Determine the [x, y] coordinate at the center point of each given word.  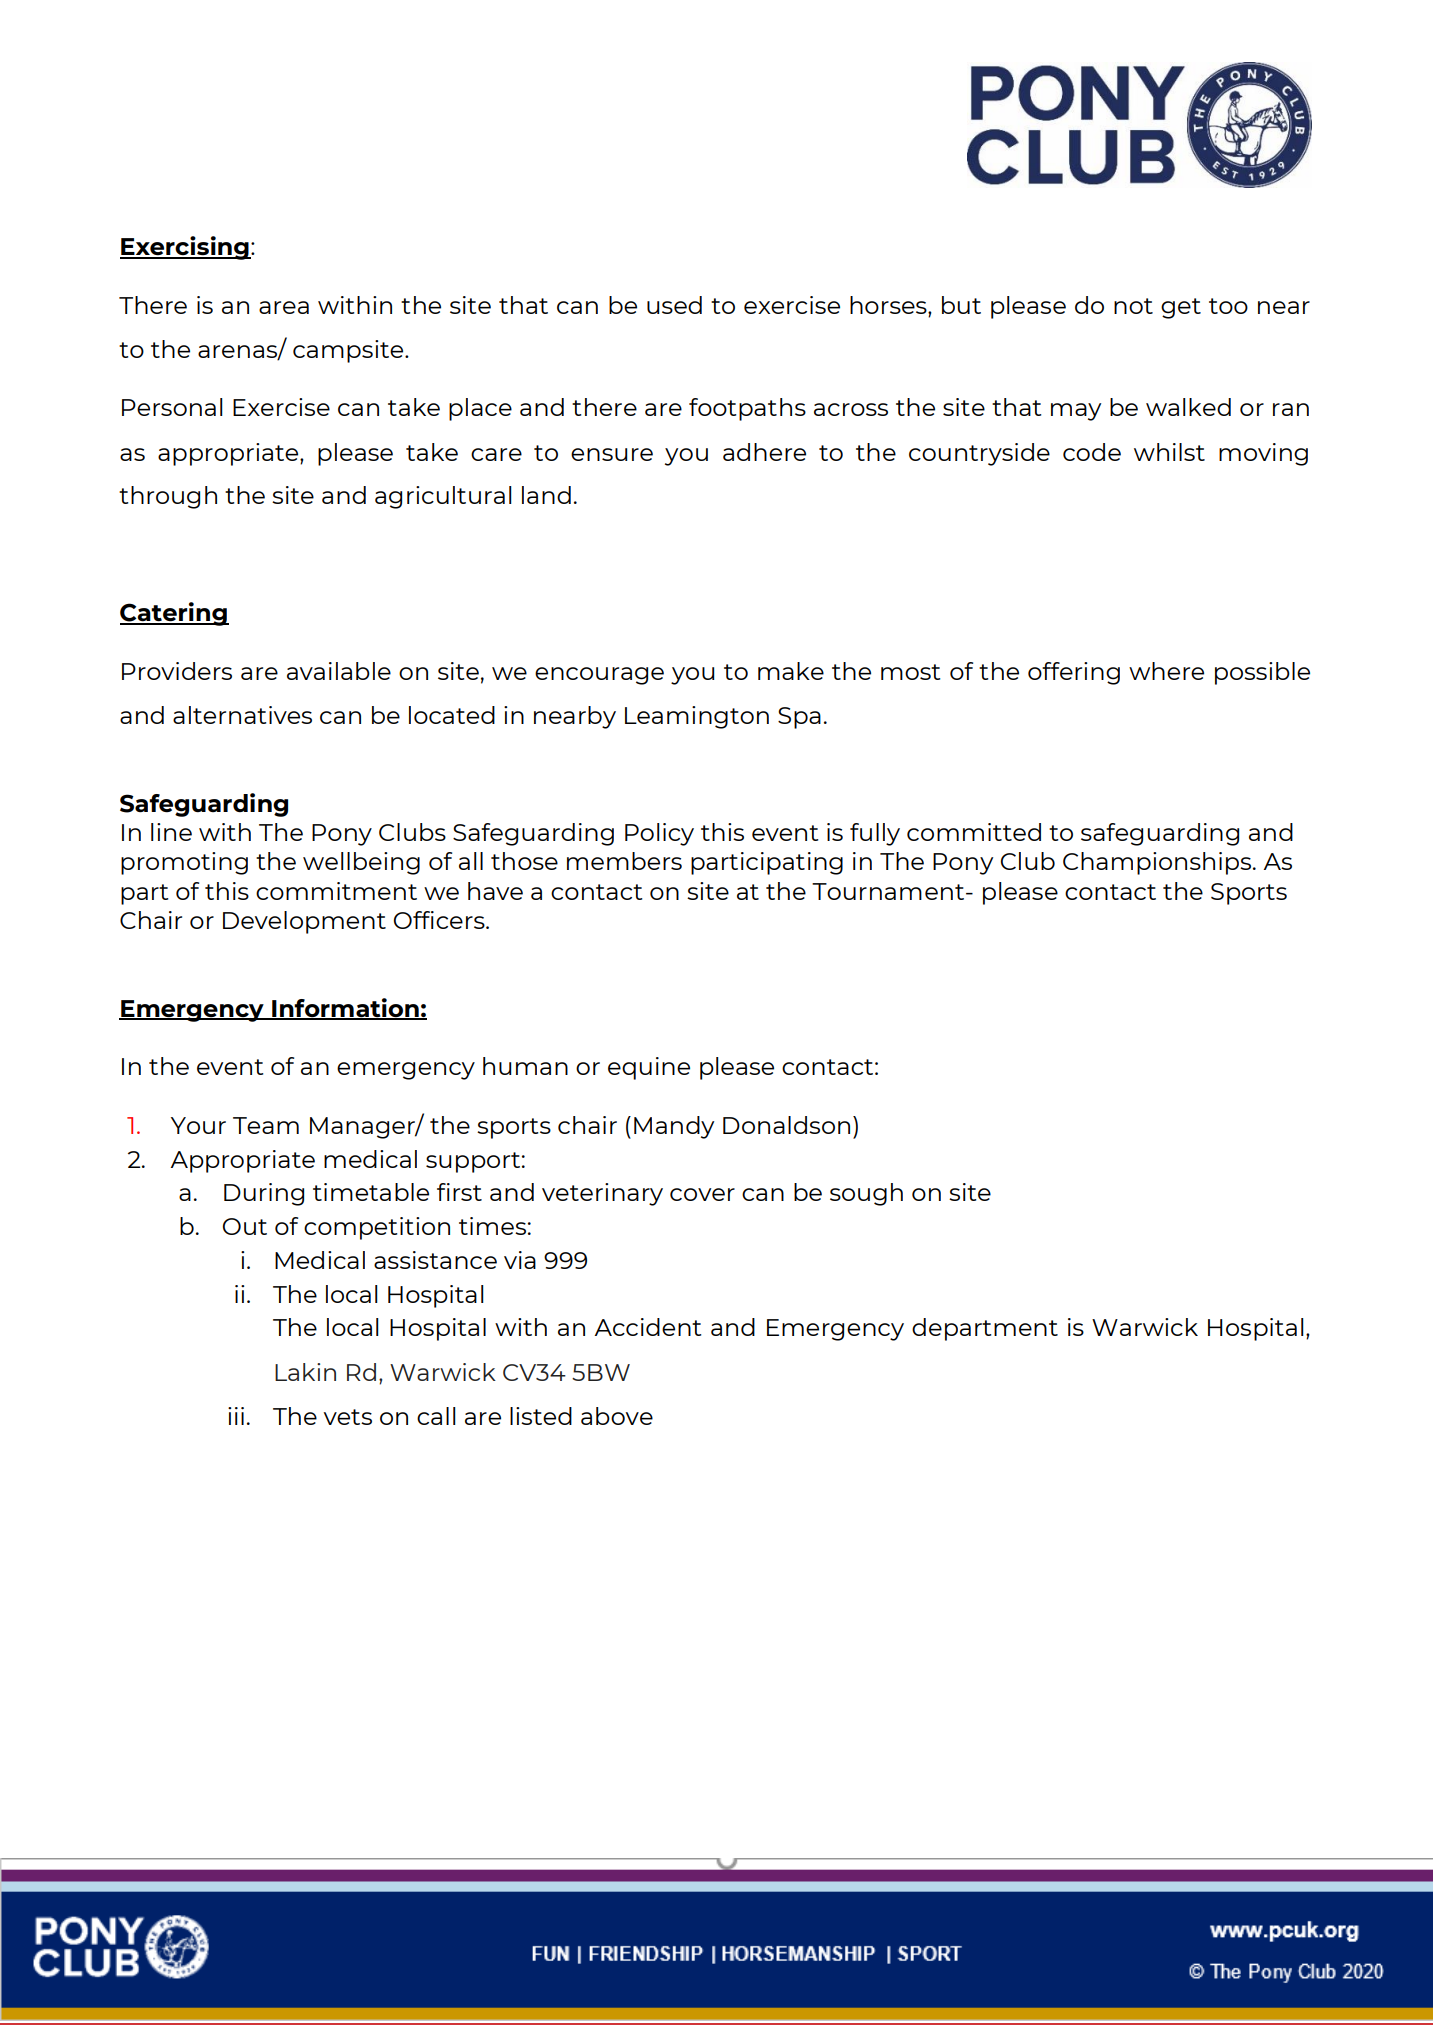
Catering [174, 614]
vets [348, 1417]
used [674, 305]
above [617, 1416]
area [284, 307]
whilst [1169, 452]
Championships [1158, 863]
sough [866, 1194]
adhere [764, 452]
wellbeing [361, 863]
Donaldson [786, 1125]
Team [266, 1125]
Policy [659, 834]
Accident [647, 1327]
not [1133, 306]
